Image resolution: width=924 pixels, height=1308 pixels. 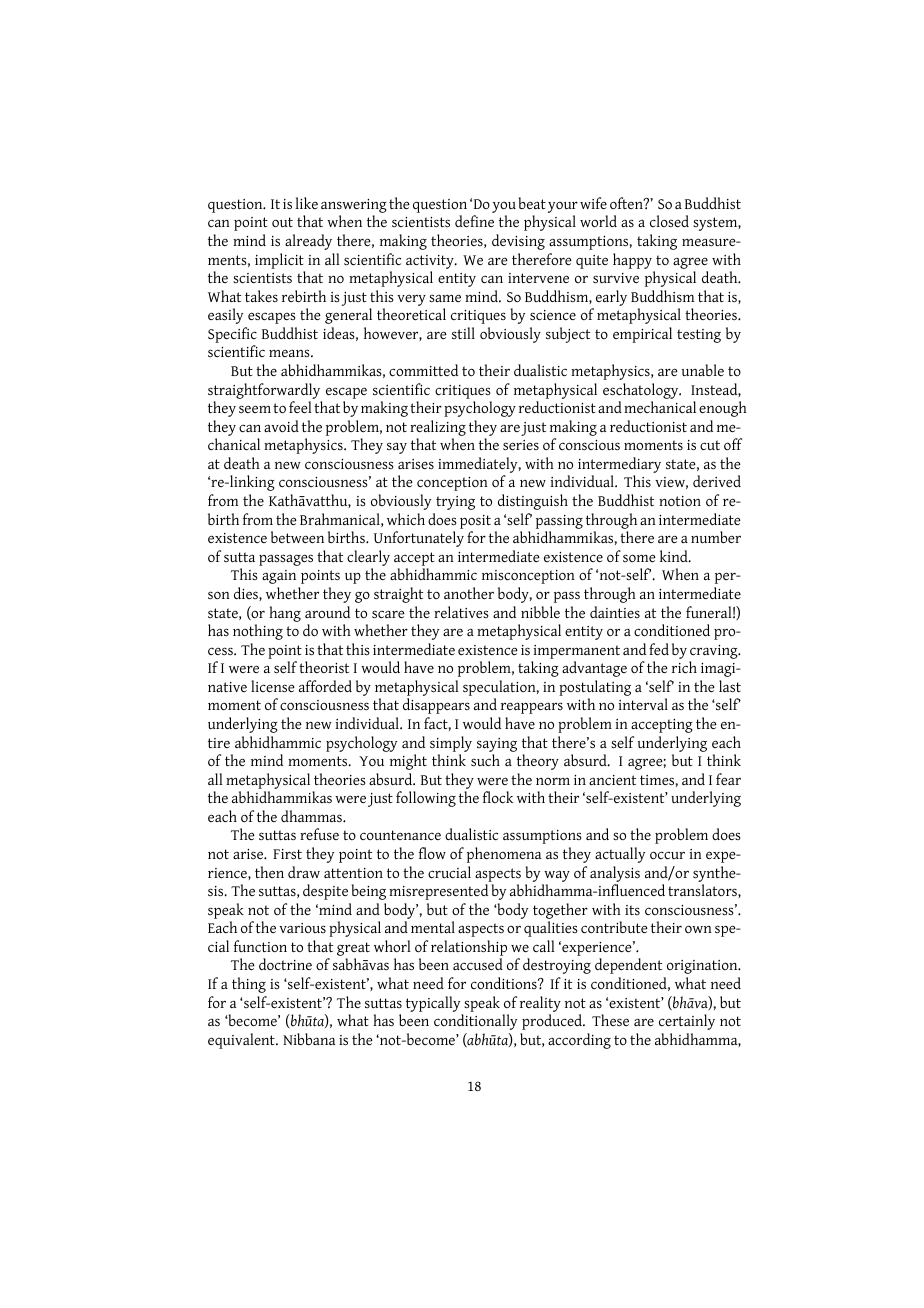 I want to click on between, so click(x=297, y=537).
